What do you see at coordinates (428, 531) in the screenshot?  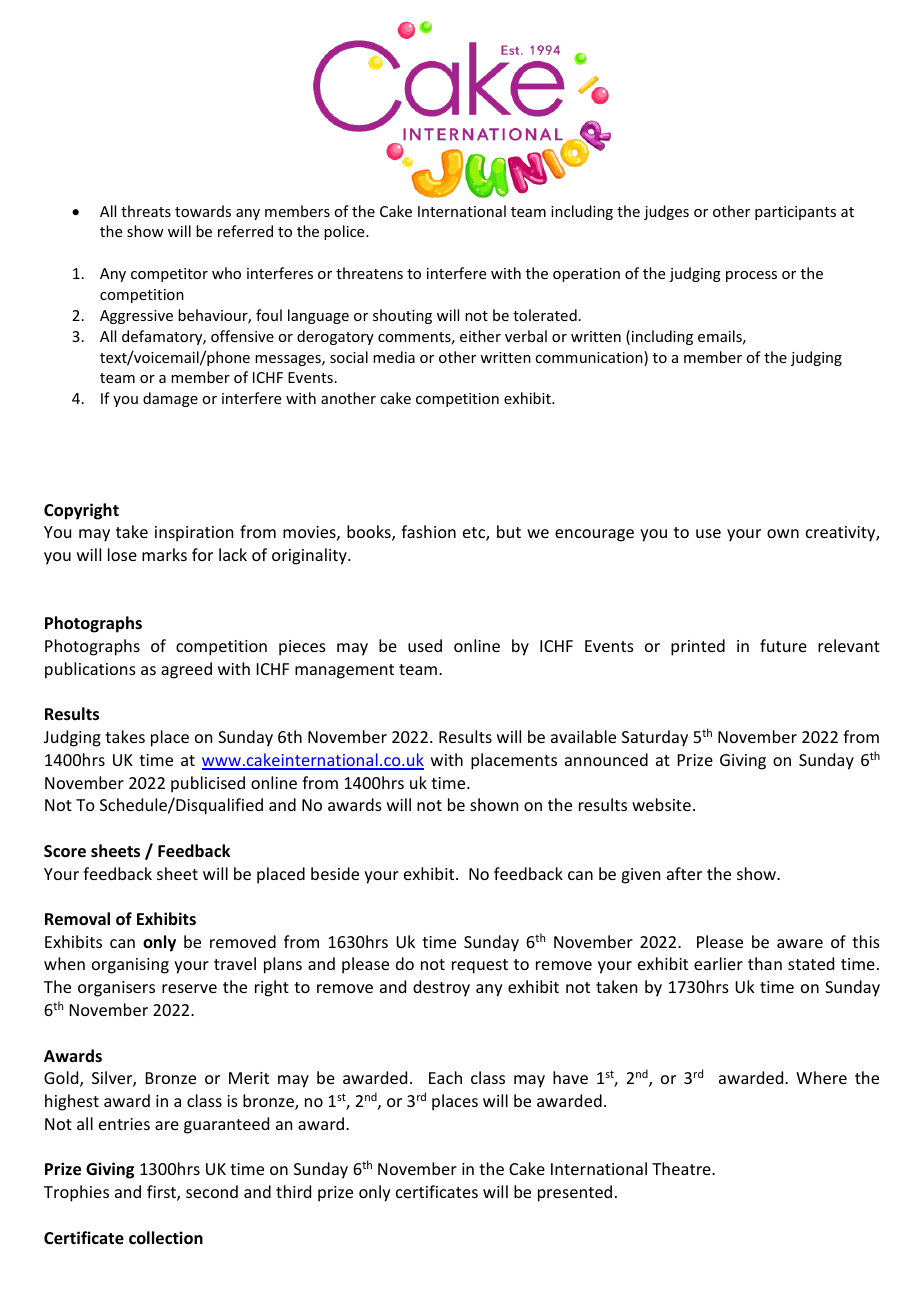 I see `fashion` at bounding box center [428, 531].
